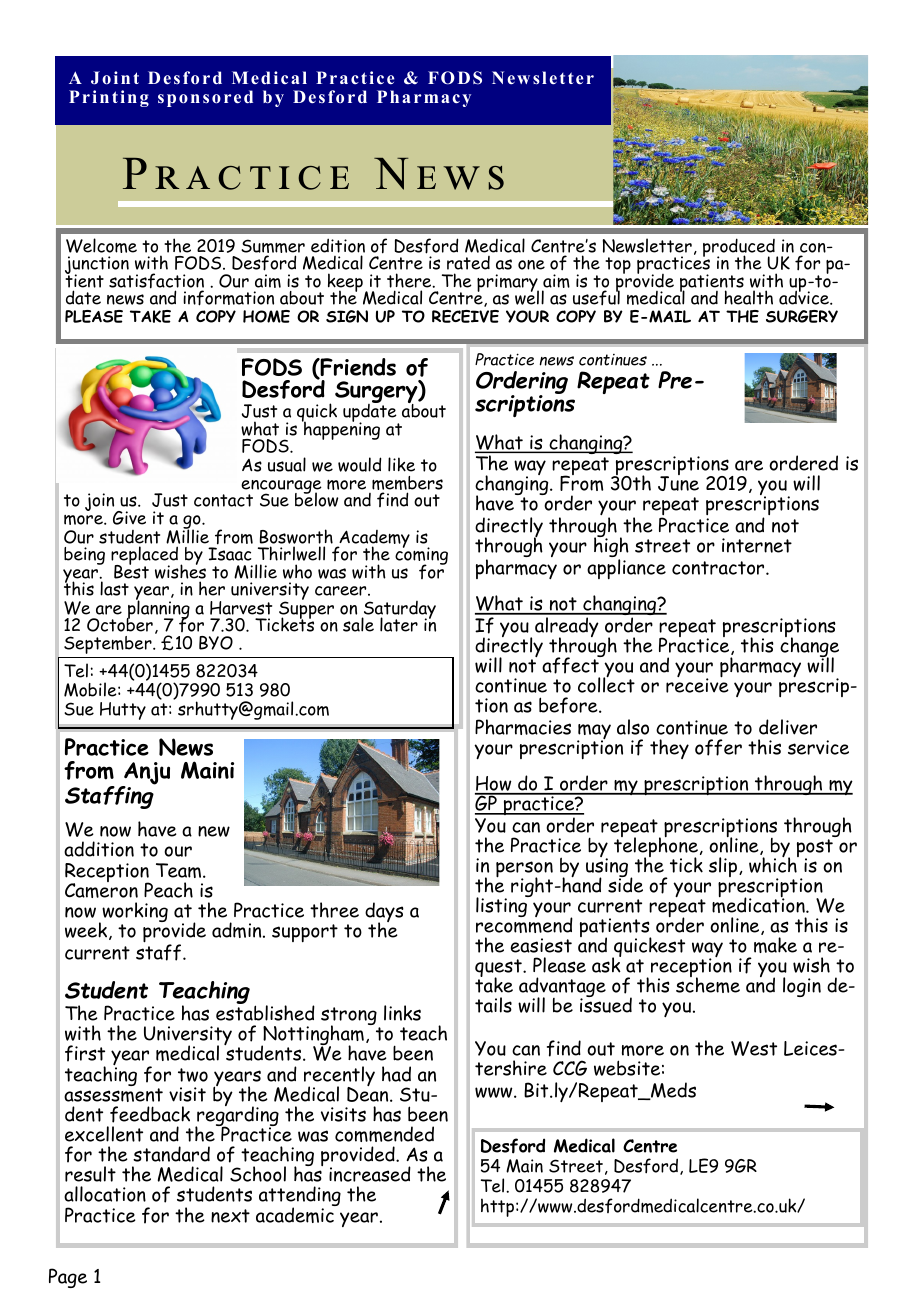 This screenshot has height=1308, width=924. What do you see at coordinates (523, 727) in the screenshot?
I see `Pharmacies` at bounding box center [523, 727].
